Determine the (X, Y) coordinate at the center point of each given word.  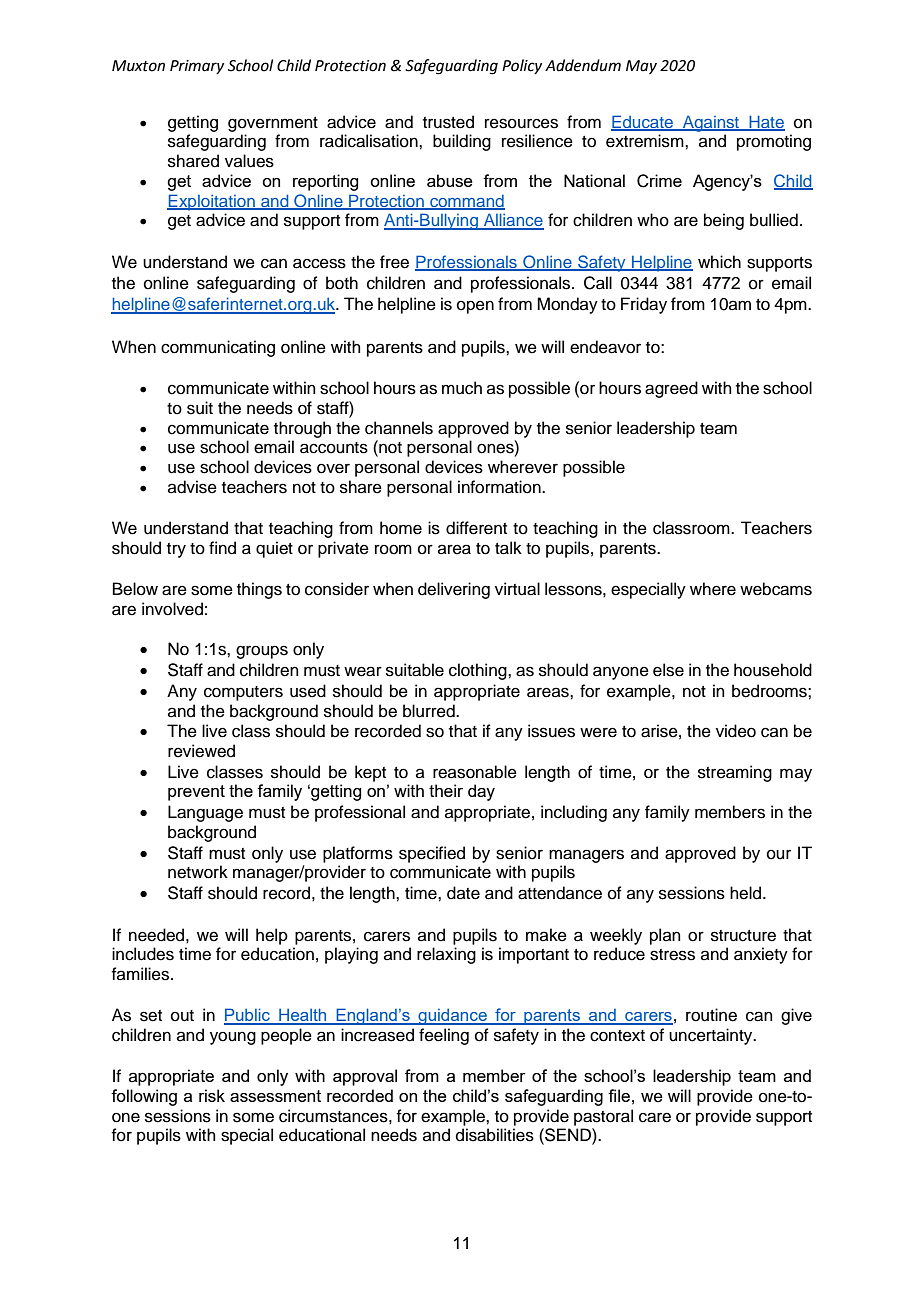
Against (711, 123)
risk (212, 1095)
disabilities (495, 1135)
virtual (517, 589)
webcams (776, 589)
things (259, 590)
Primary (197, 67)
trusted (448, 122)
